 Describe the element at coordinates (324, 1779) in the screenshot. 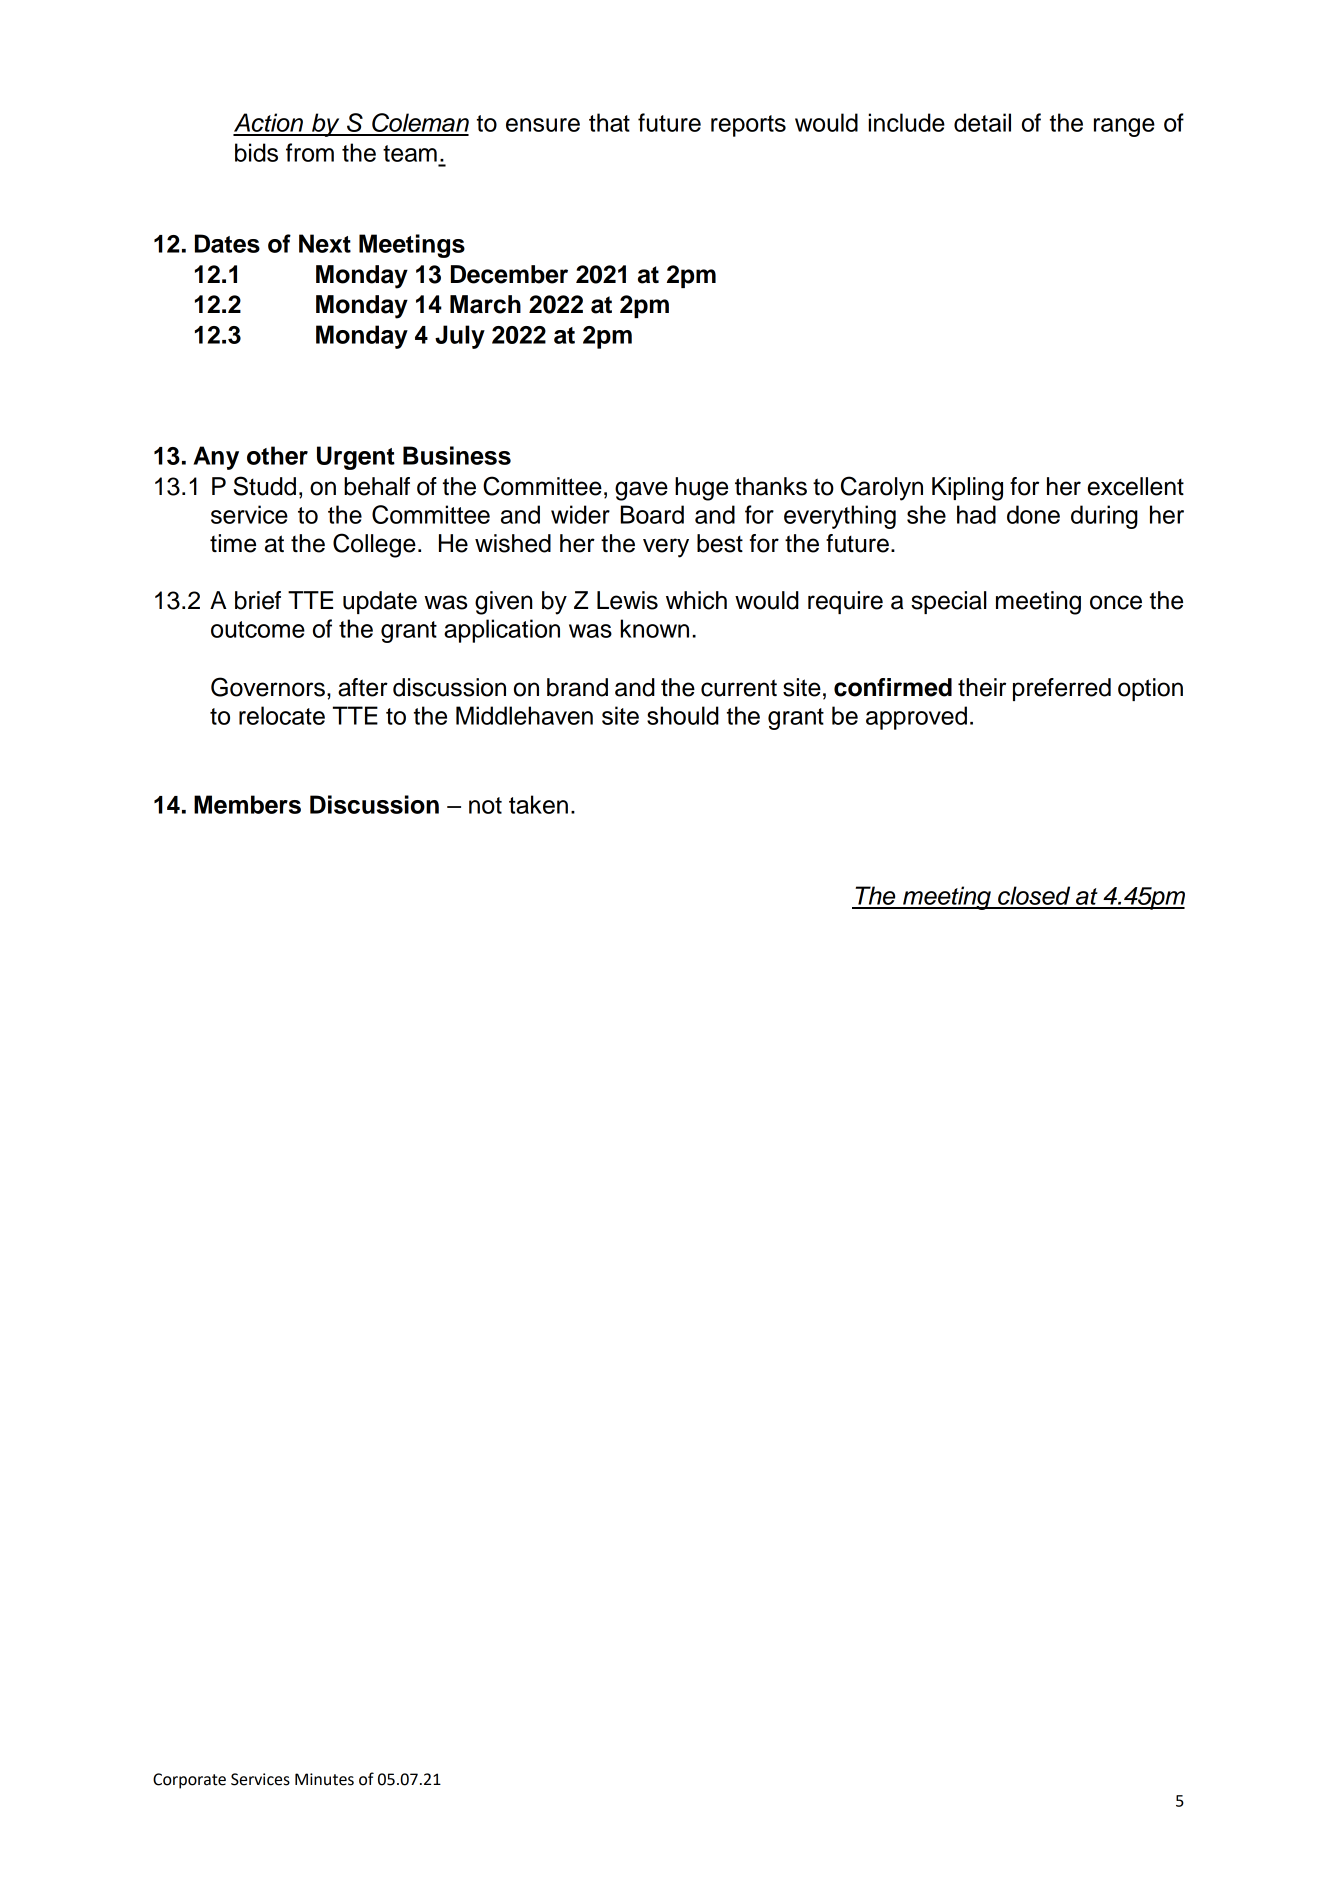

I see `Minutes` at that location.
